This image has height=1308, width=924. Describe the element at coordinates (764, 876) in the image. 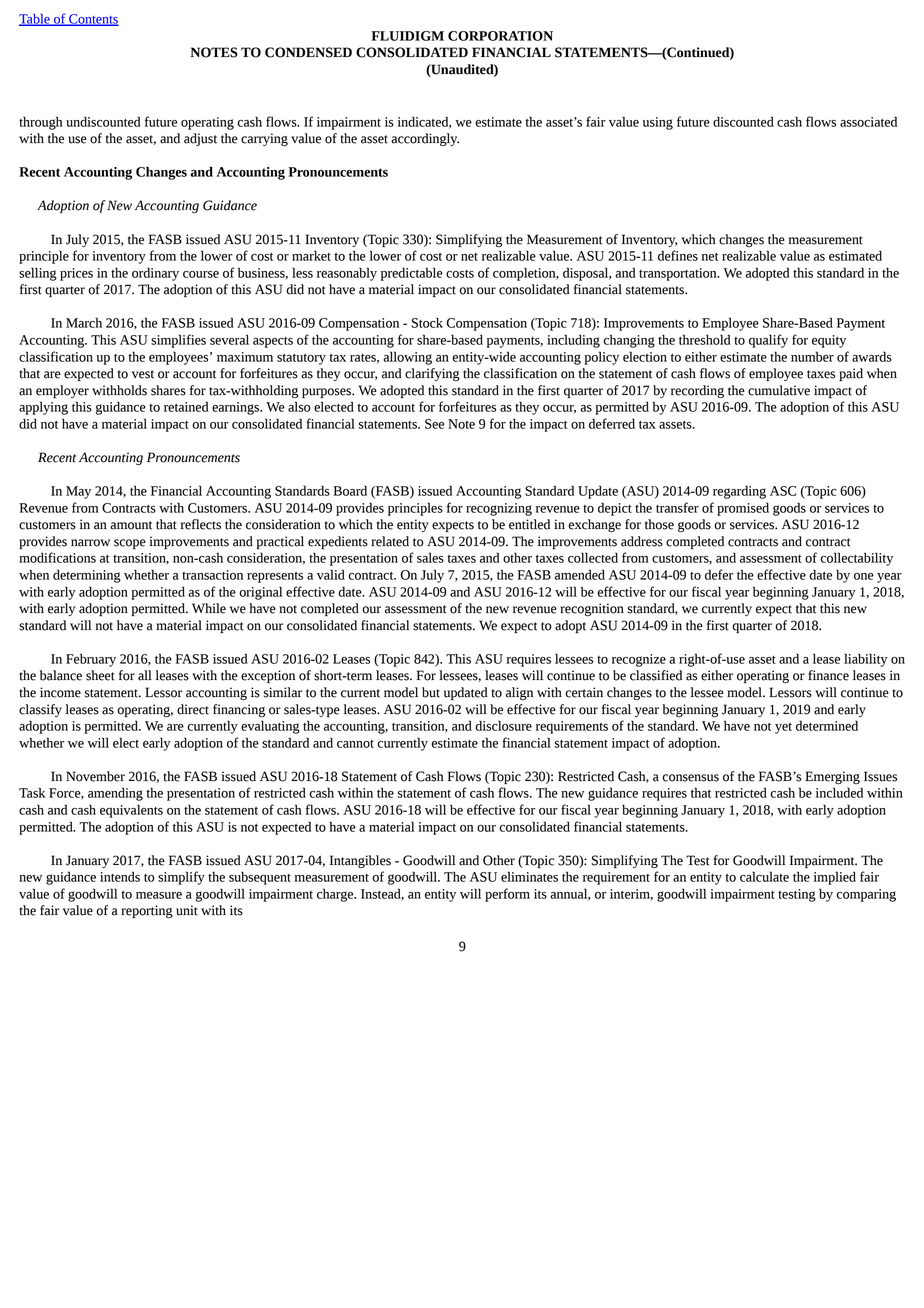

I see `calculate` at that location.
